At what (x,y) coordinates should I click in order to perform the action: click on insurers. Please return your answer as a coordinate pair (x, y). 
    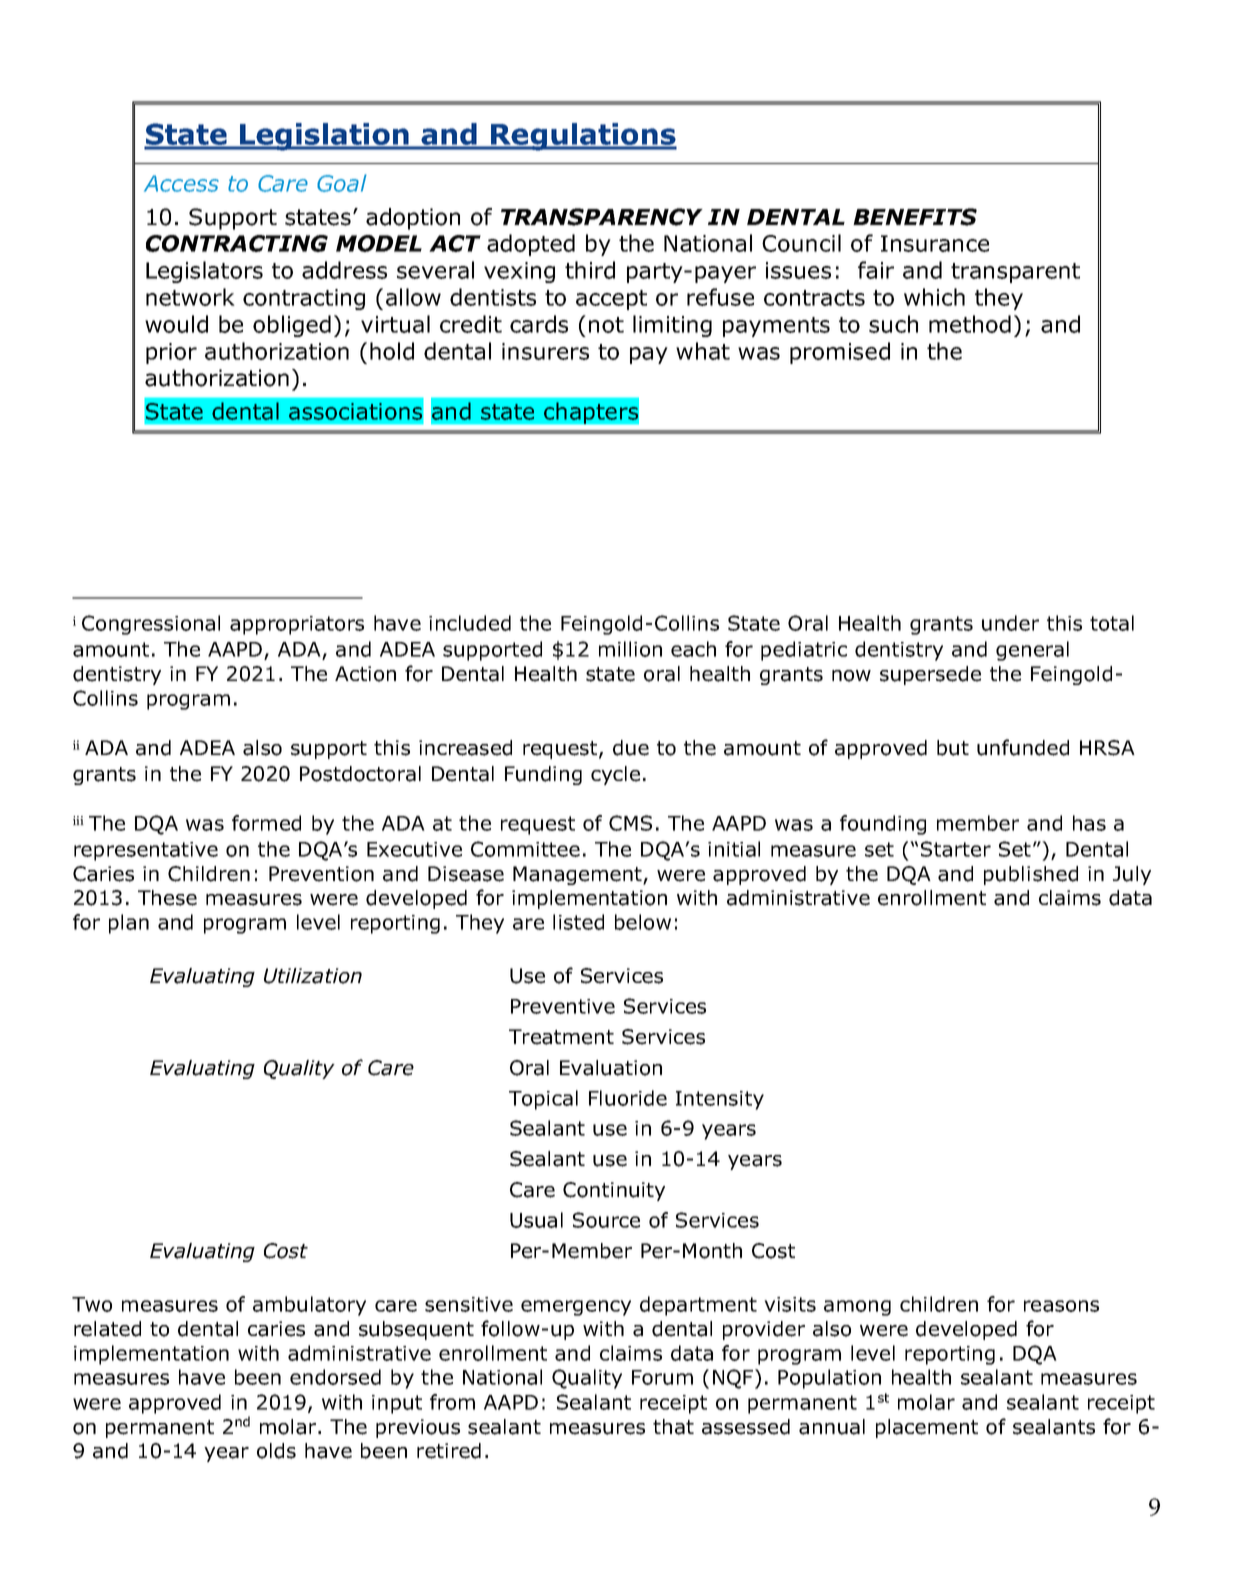
    Looking at the image, I should click on (545, 351).
